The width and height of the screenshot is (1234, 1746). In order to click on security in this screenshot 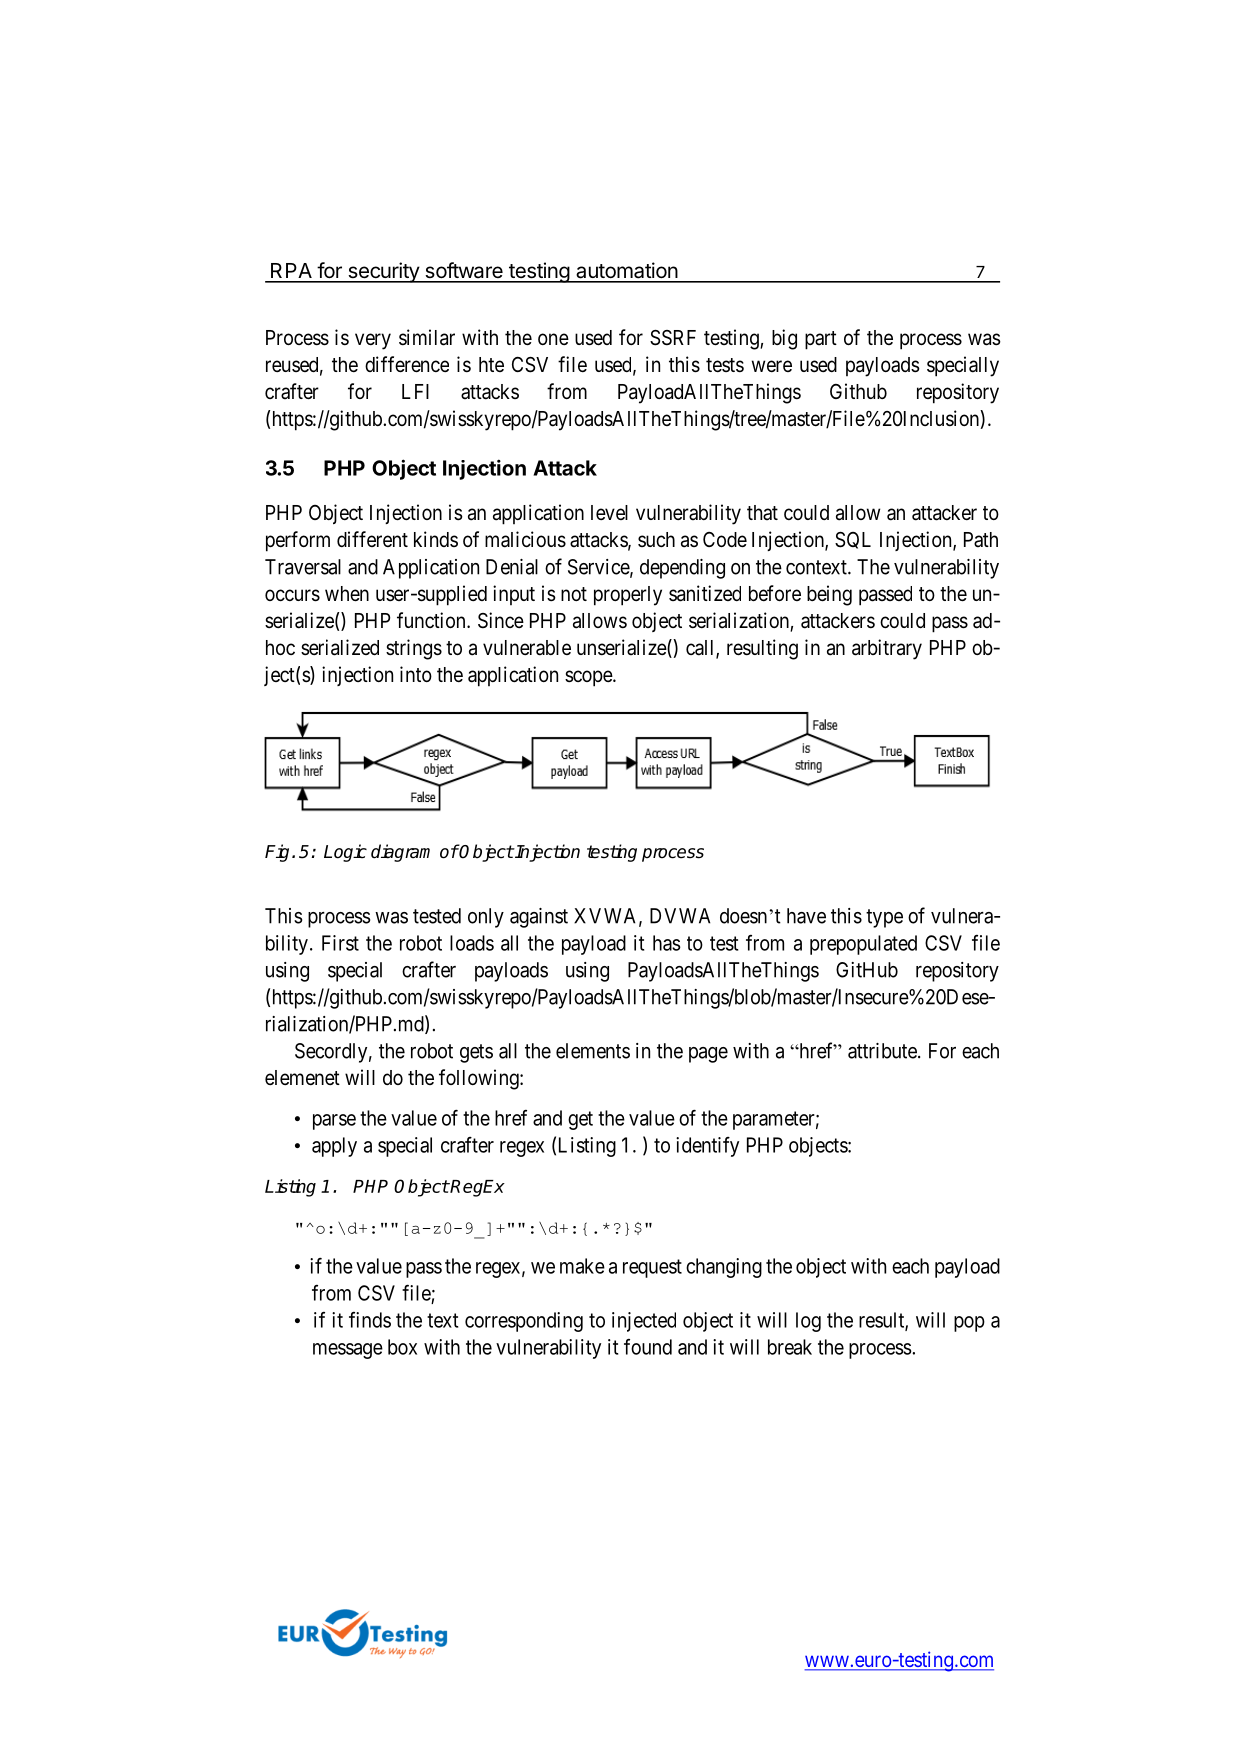, I will do `click(383, 272)`.
